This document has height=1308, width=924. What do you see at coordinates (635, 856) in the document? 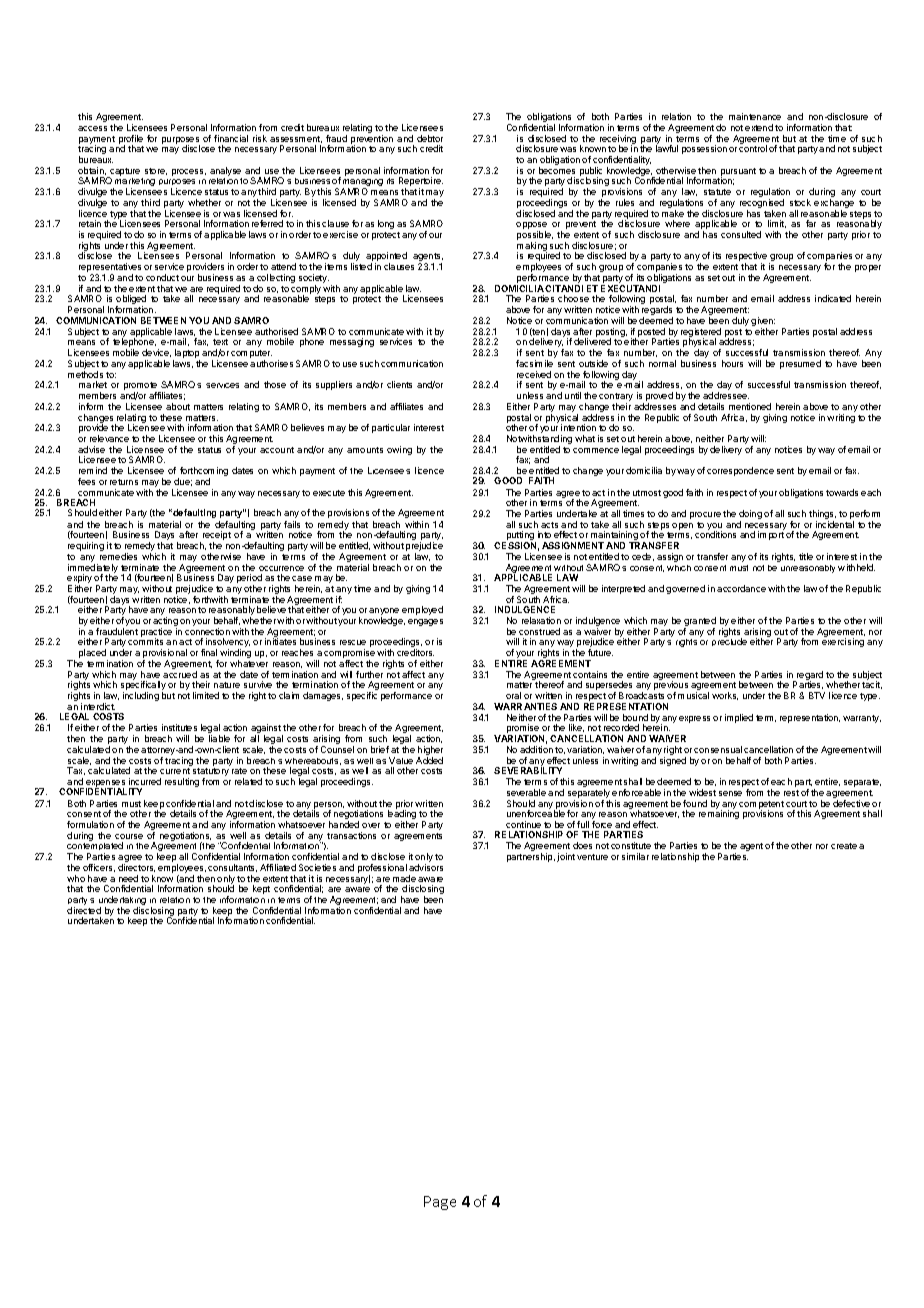
I see `similar` at bounding box center [635, 856].
